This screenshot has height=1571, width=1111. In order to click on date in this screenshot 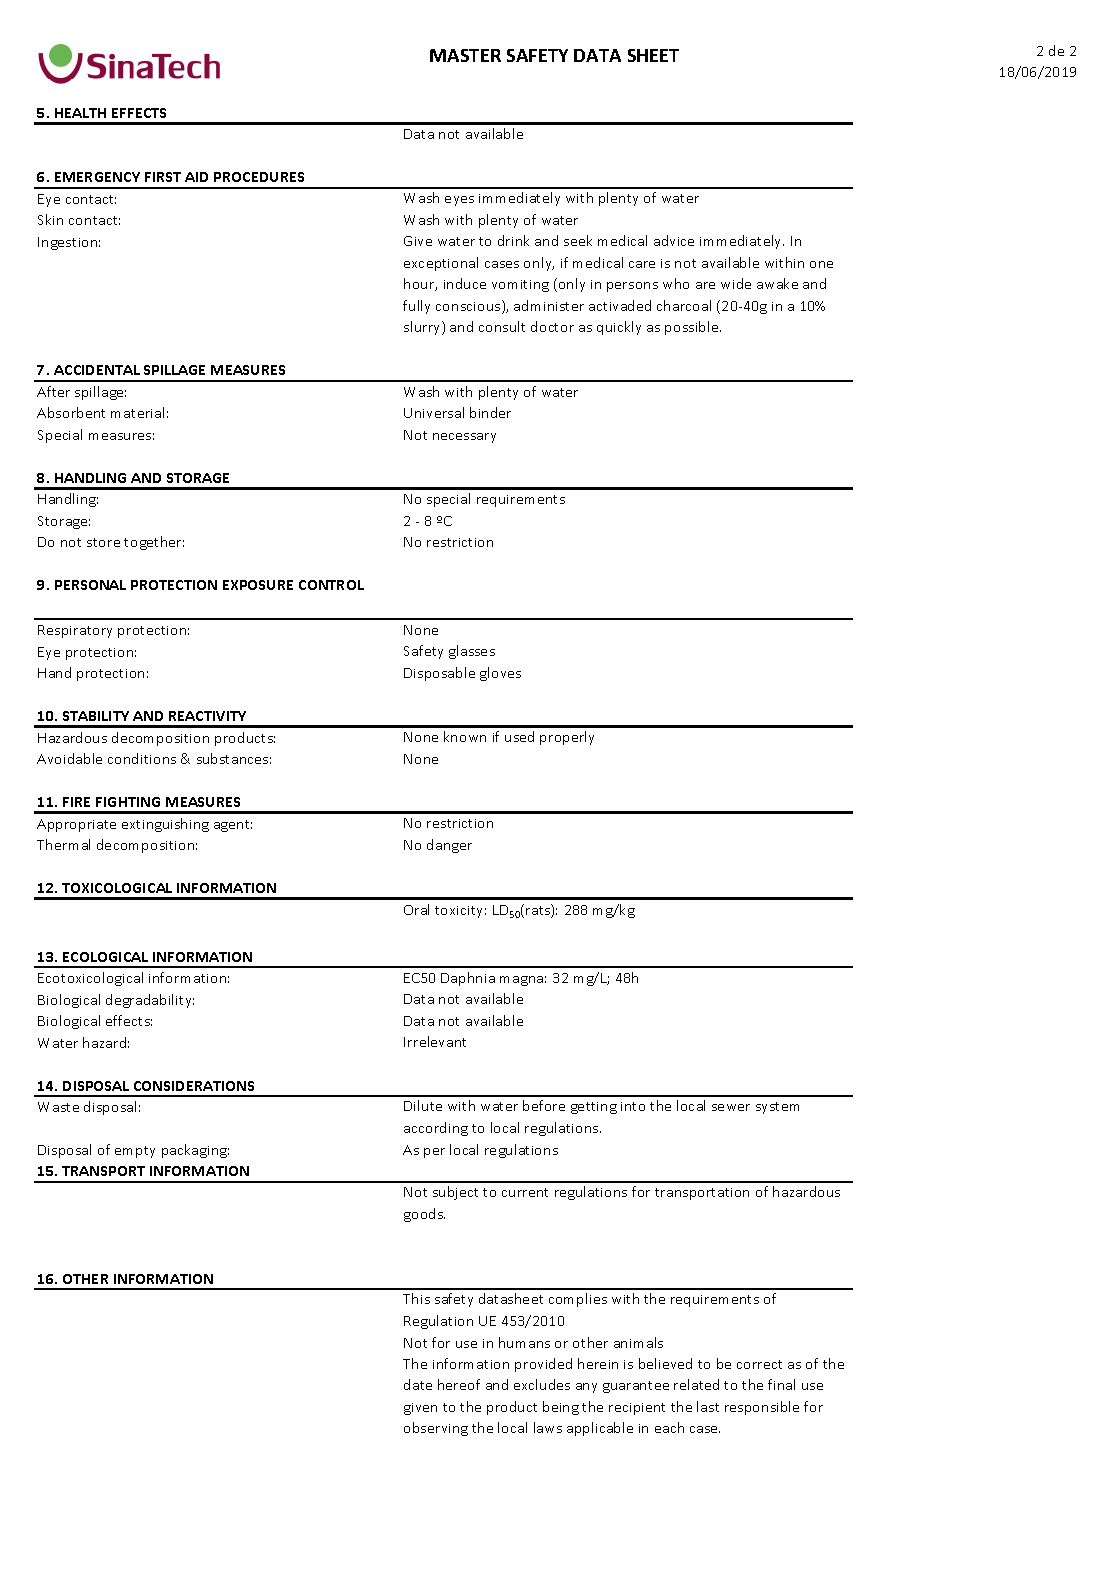, I will do `click(418, 1384)`.
